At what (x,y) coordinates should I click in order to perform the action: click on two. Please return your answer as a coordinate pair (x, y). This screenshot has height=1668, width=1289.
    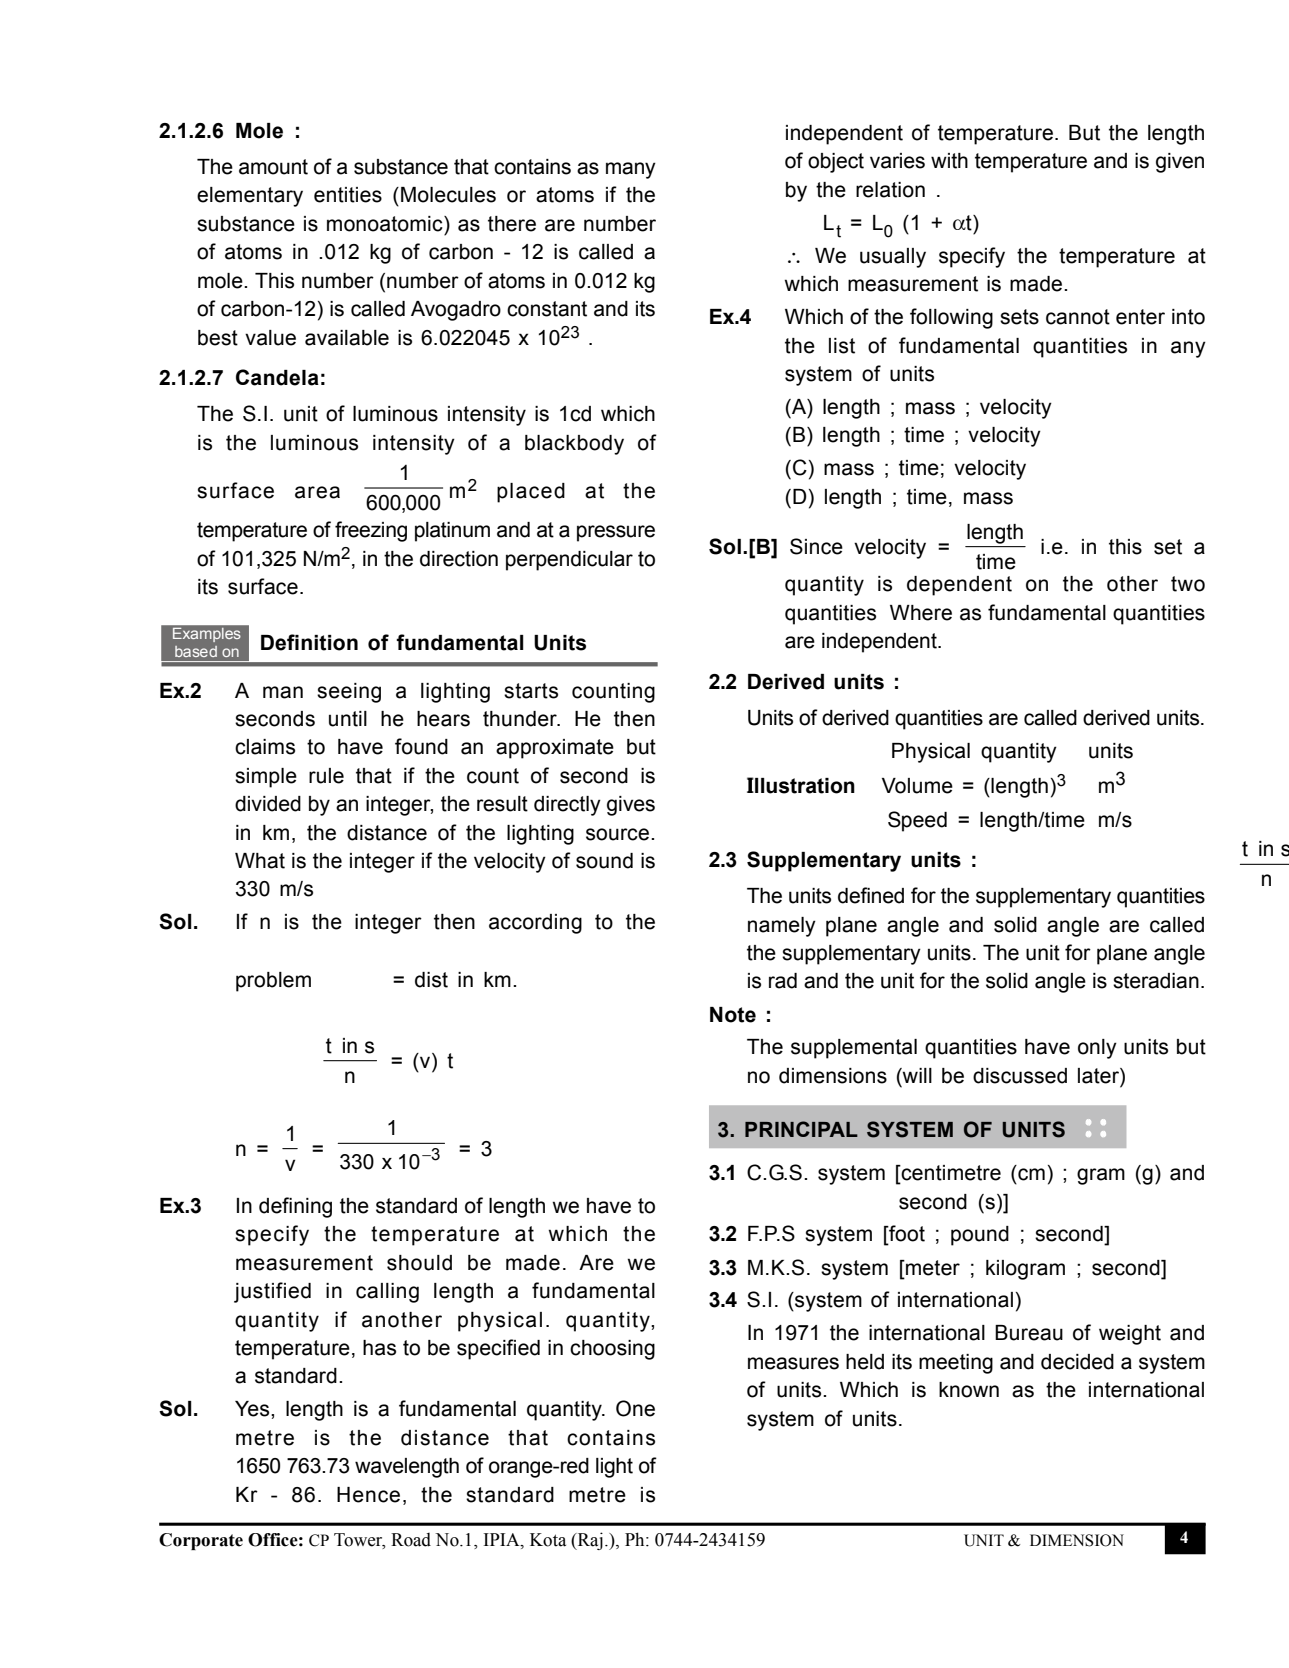
    Looking at the image, I should click on (1188, 584).
